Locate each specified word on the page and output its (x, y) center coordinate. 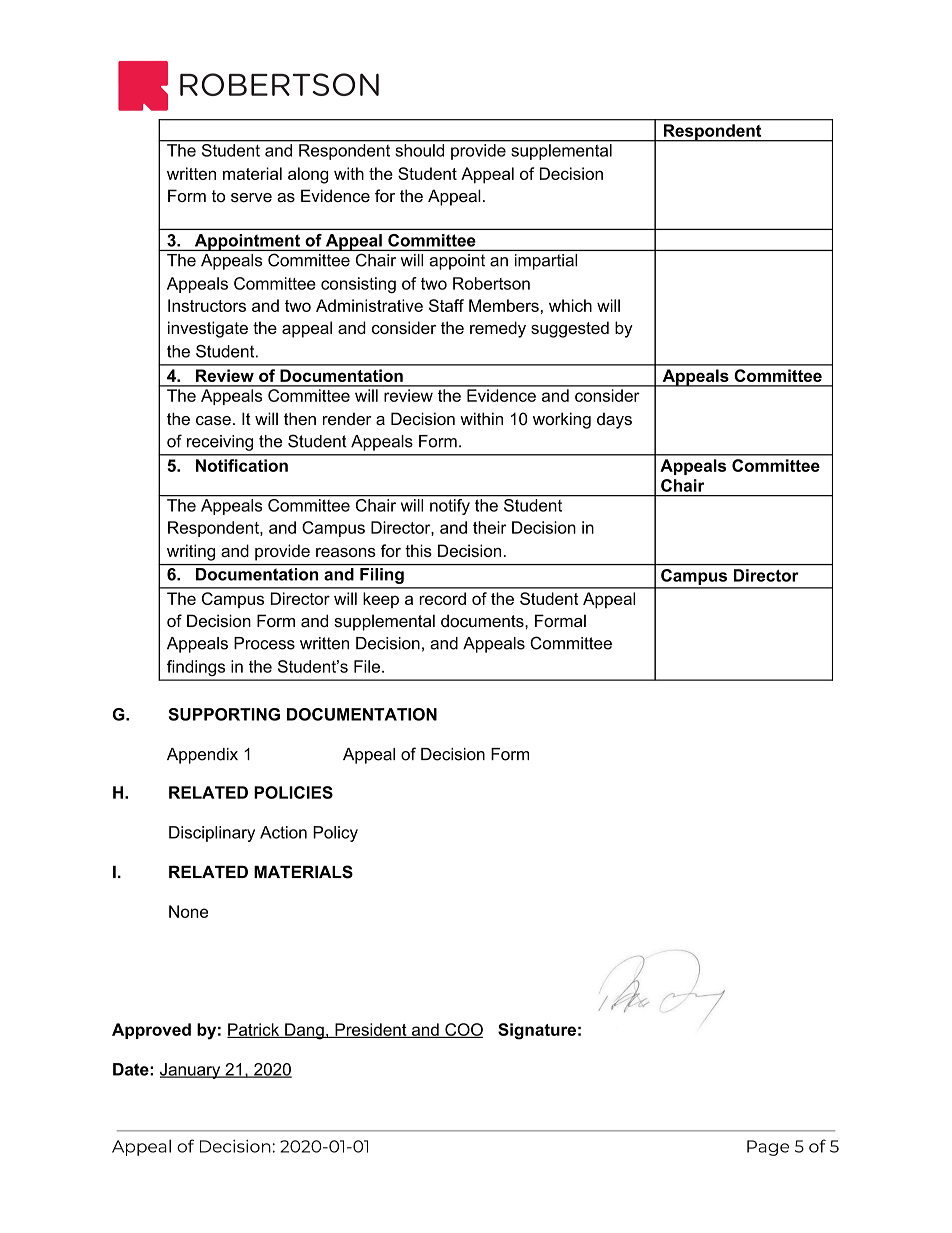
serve (251, 197)
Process (264, 643)
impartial (546, 262)
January (191, 1071)
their (490, 527)
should (420, 150)
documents (483, 620)
